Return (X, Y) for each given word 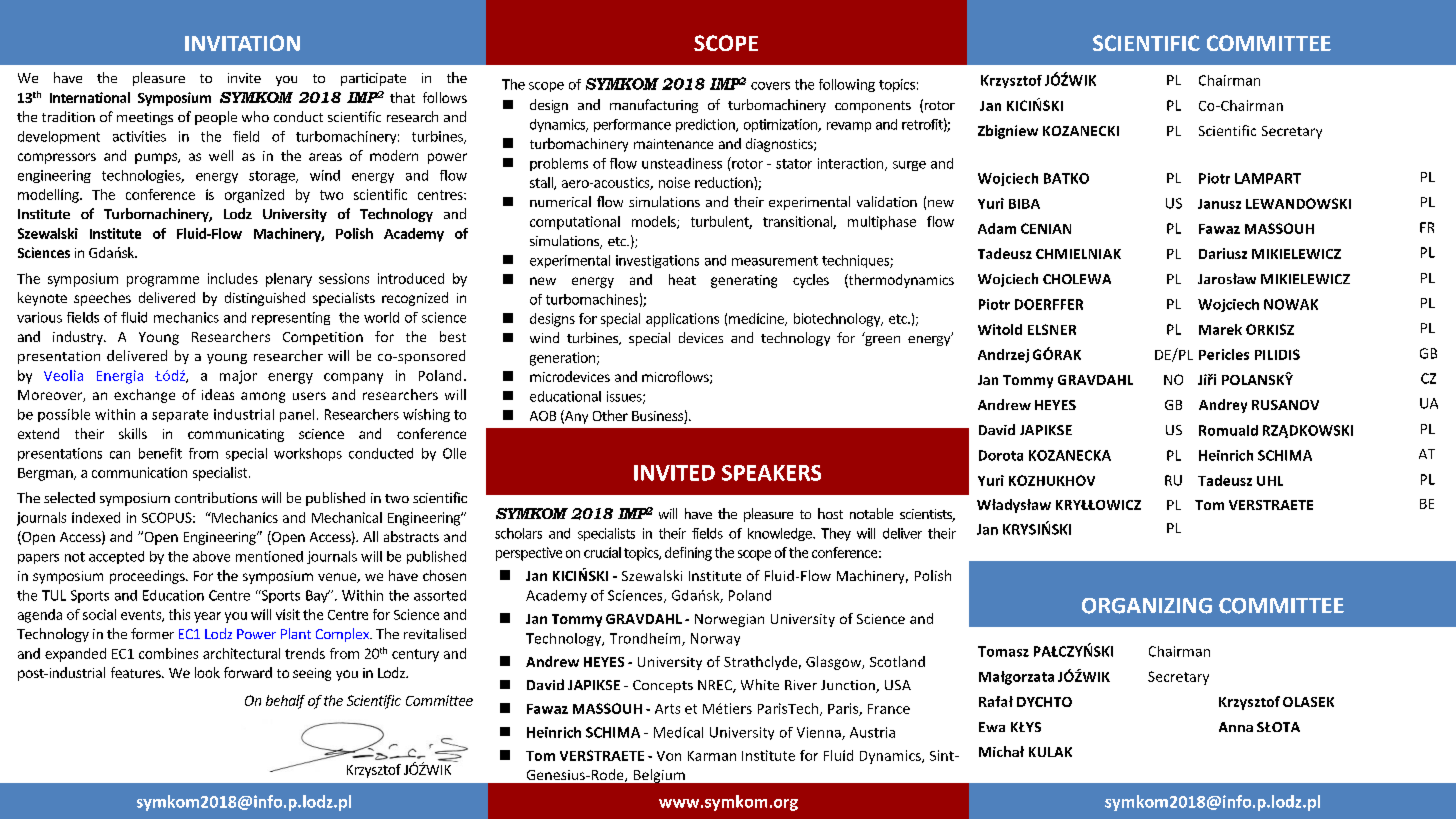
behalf (285, 702)
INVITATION (242, 43)
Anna (1236, 727)
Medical (678, 732)
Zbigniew (1008, 132)
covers (770, 86)
